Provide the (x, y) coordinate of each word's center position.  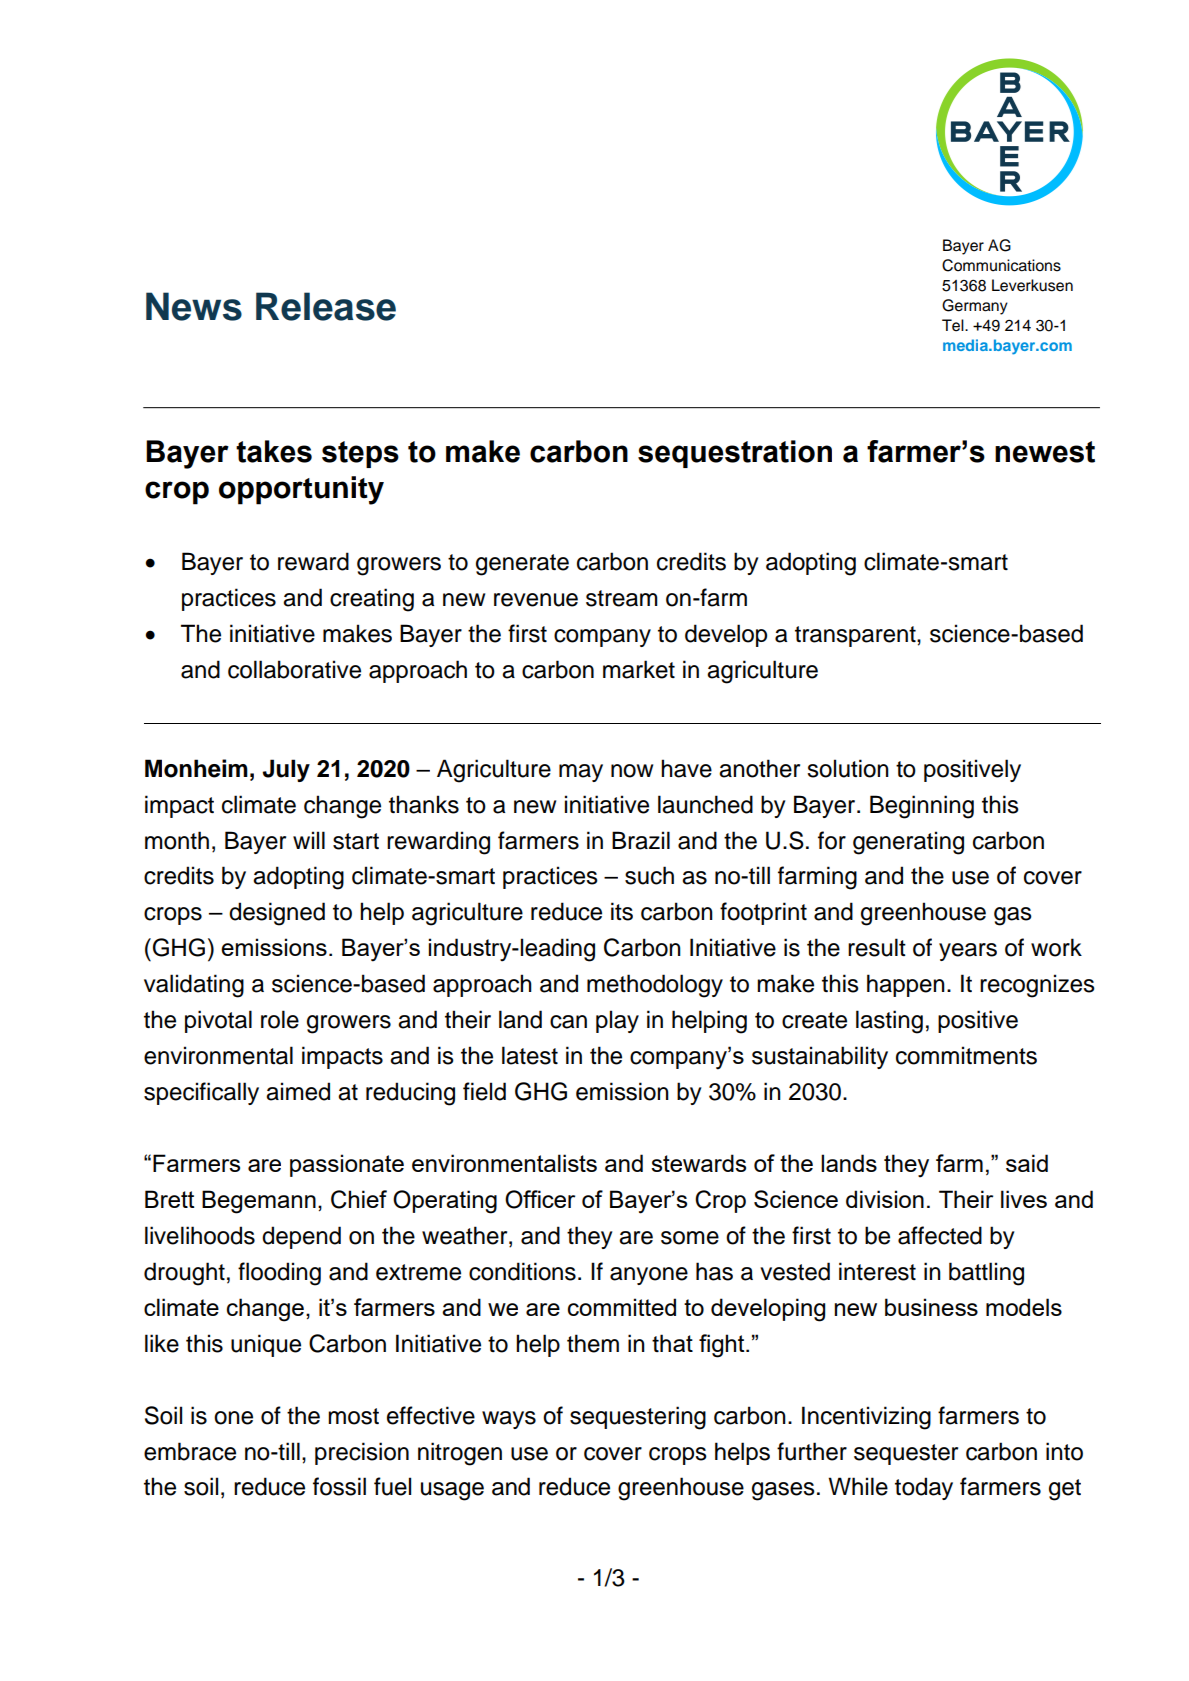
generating (908, 843)
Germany (975, 307)
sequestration (735, 454)
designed (277, 914)
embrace (190, 1451)
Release (326, 306)
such (649, 875)
